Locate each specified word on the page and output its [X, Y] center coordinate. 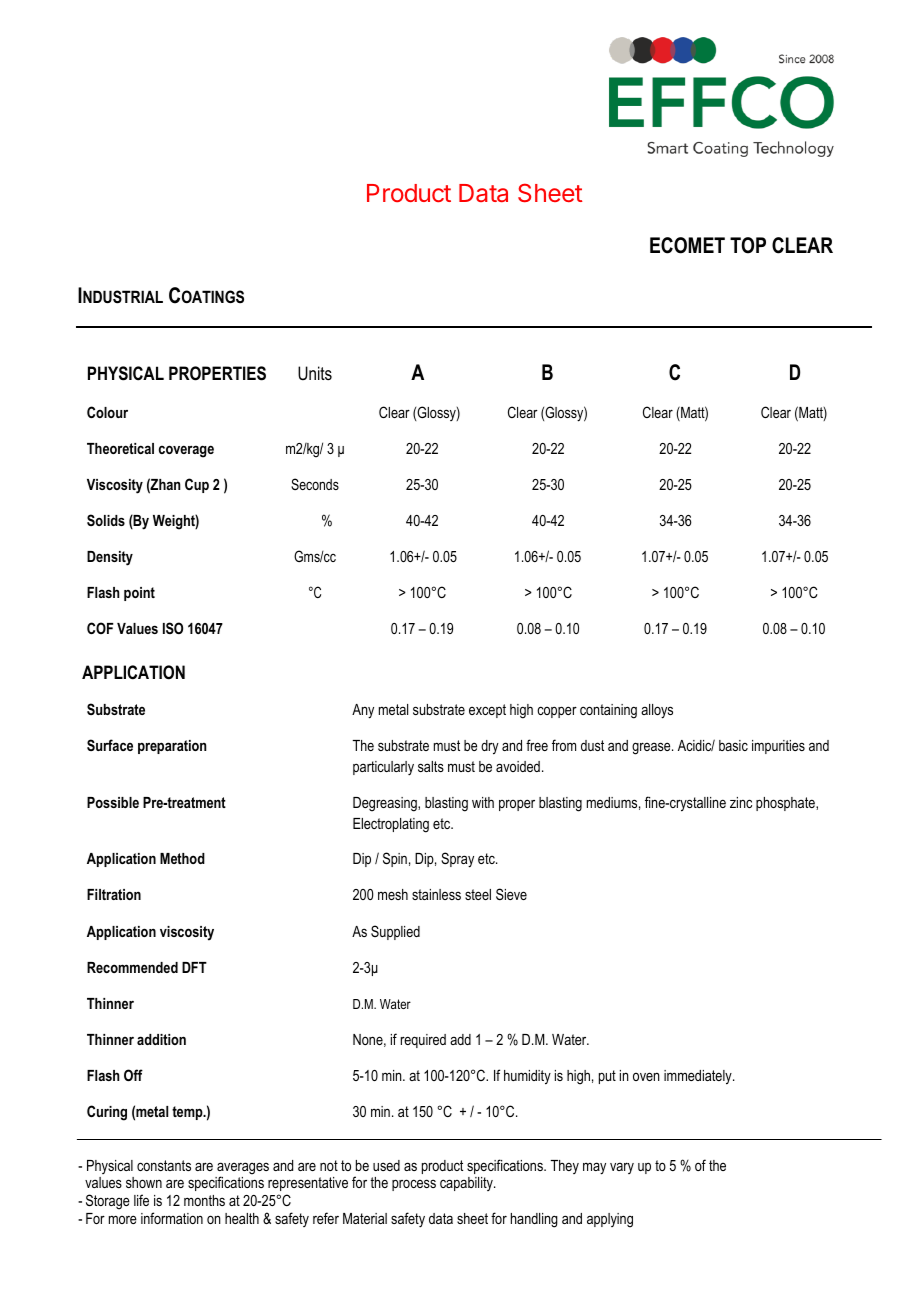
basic [733, 745]
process [414, 1185]
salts [431, 766]
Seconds [315, 484]
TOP [748, 245]
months [204, 1200]
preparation [172, 747]
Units [315, 373]
